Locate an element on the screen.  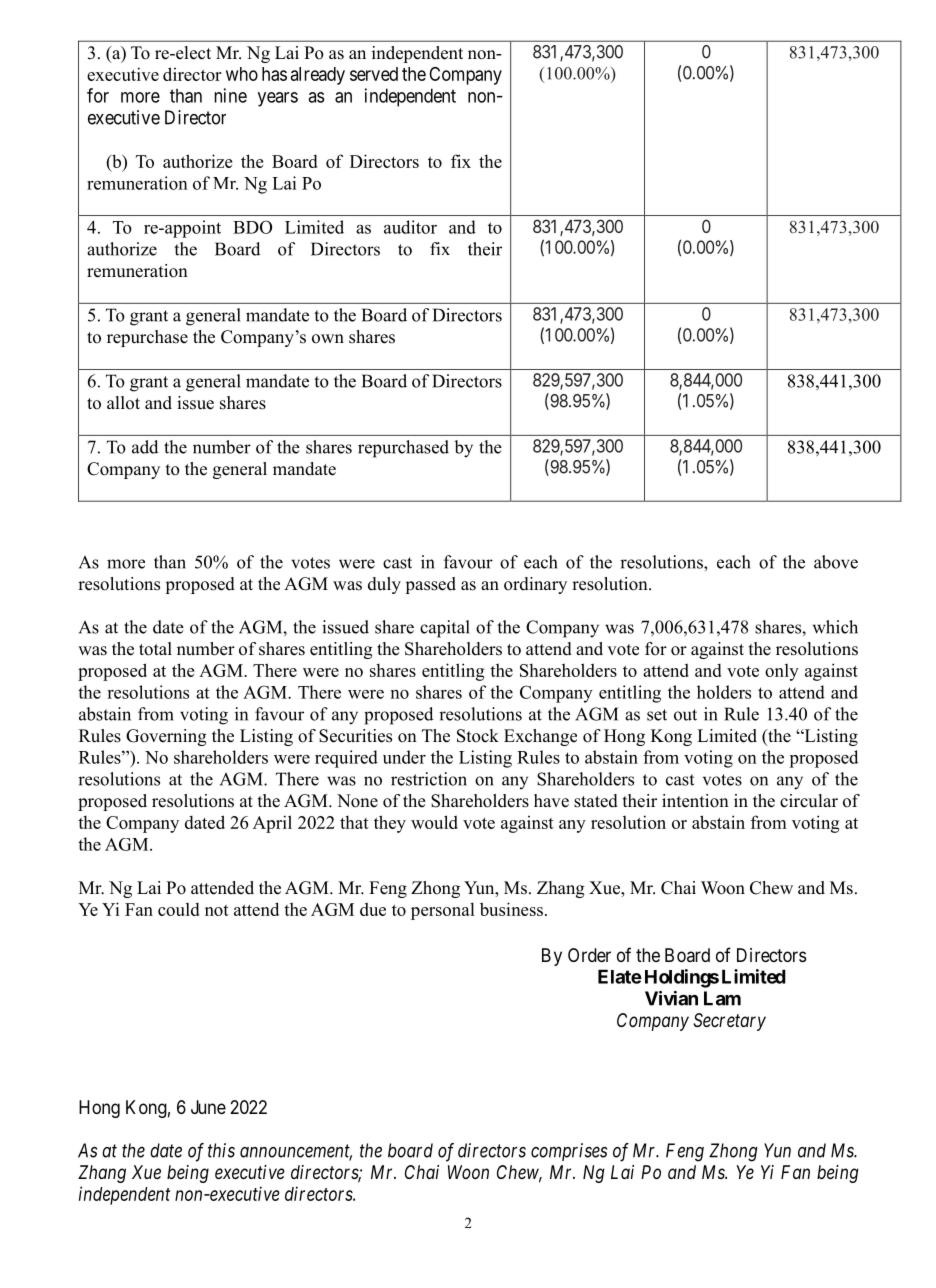
nine is located at coordinates (230, 95).
